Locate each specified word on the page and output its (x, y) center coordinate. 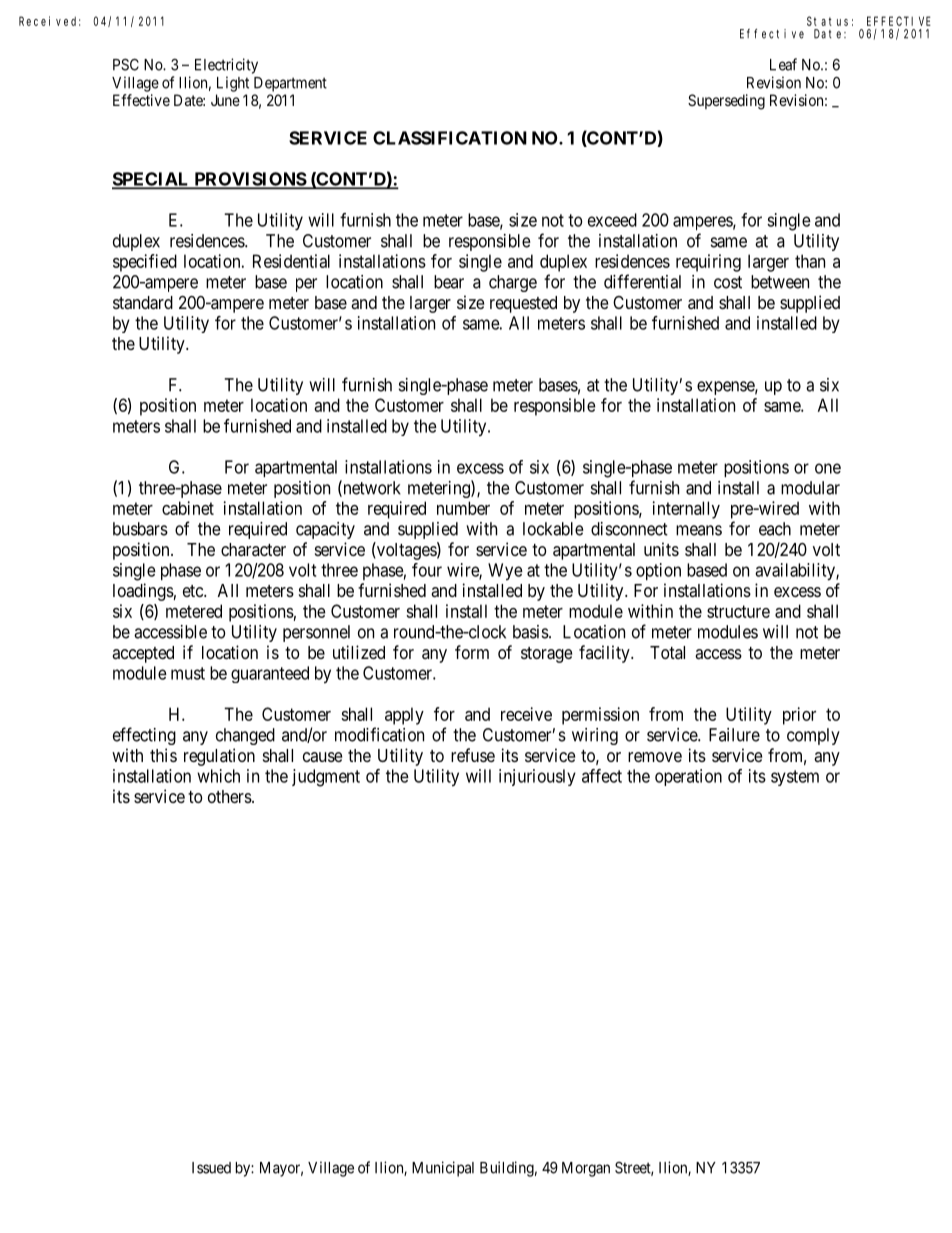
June (225, 100)
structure (738, 611)
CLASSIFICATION (450, 138)
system (795, 778)
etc (194, 591)
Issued (211, 1168)
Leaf (783, 64)
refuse (473, 755)
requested (523, 304)
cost (728, 282)
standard (143, 303)
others (230, 796)
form (472, 652)
